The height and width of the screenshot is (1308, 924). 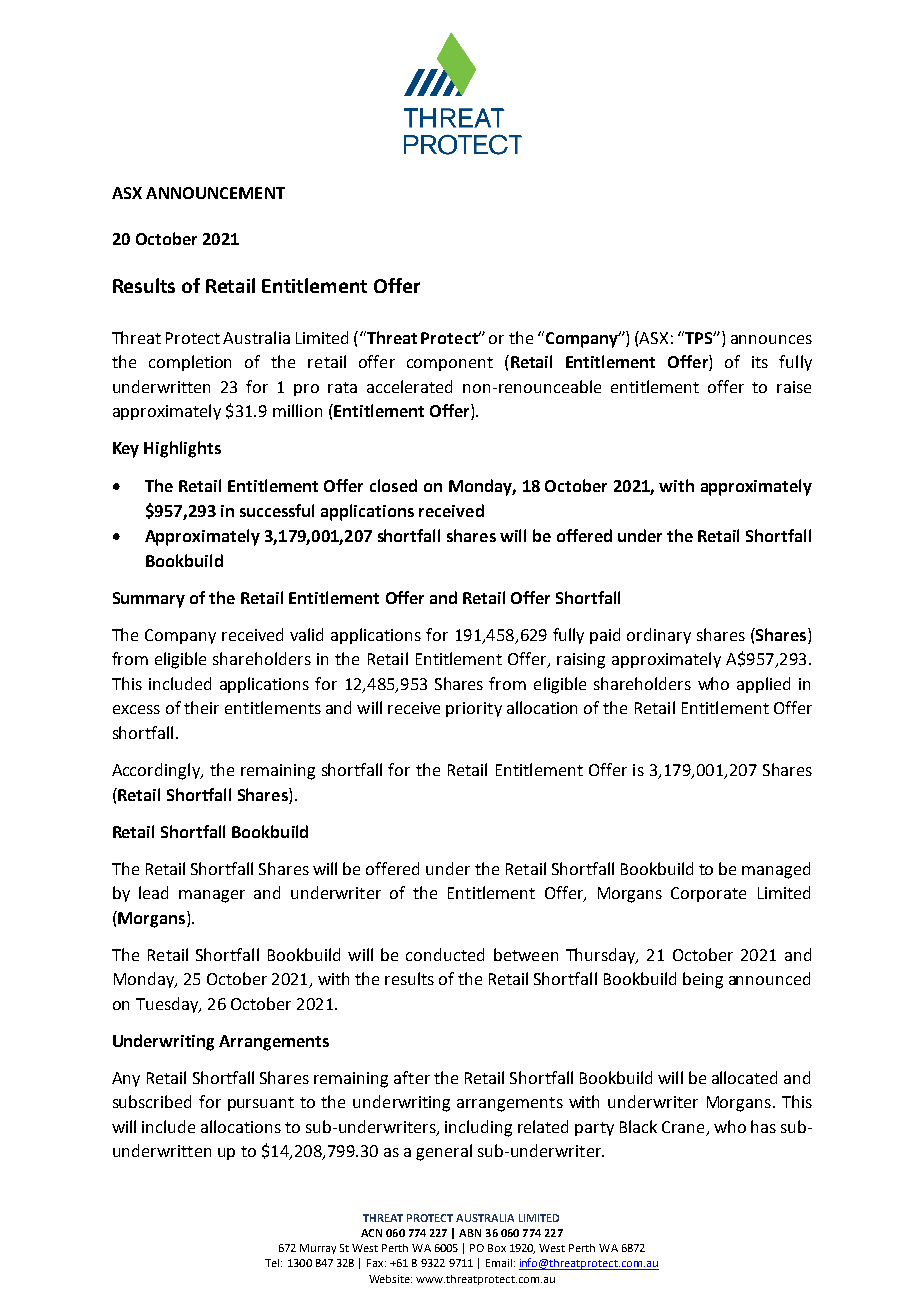 What do you see at coordinates (703, 980) in the screenshot?
I see `being` at bounding box center [703, 980].
